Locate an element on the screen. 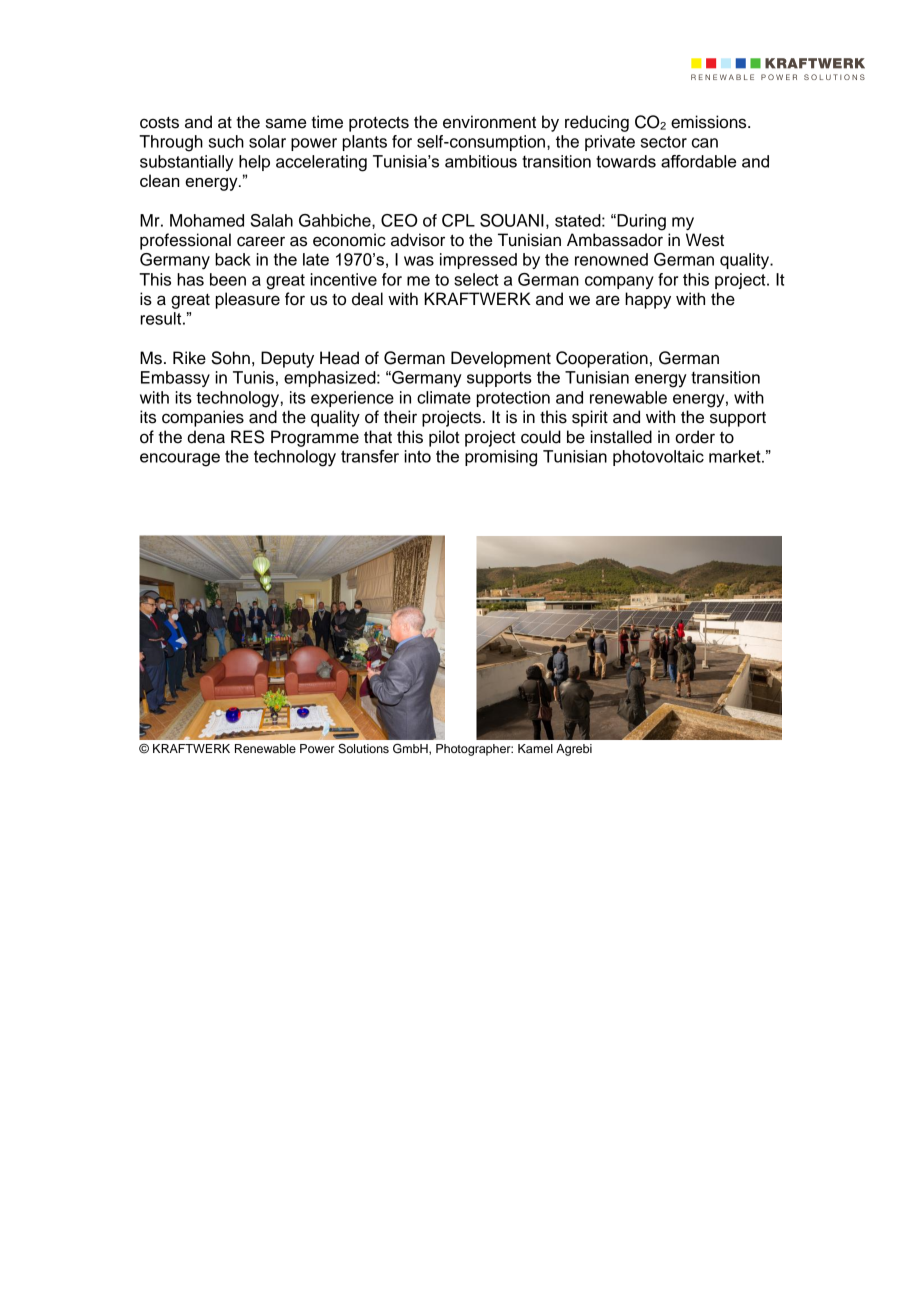  order is located at coordinates (695, 437).
